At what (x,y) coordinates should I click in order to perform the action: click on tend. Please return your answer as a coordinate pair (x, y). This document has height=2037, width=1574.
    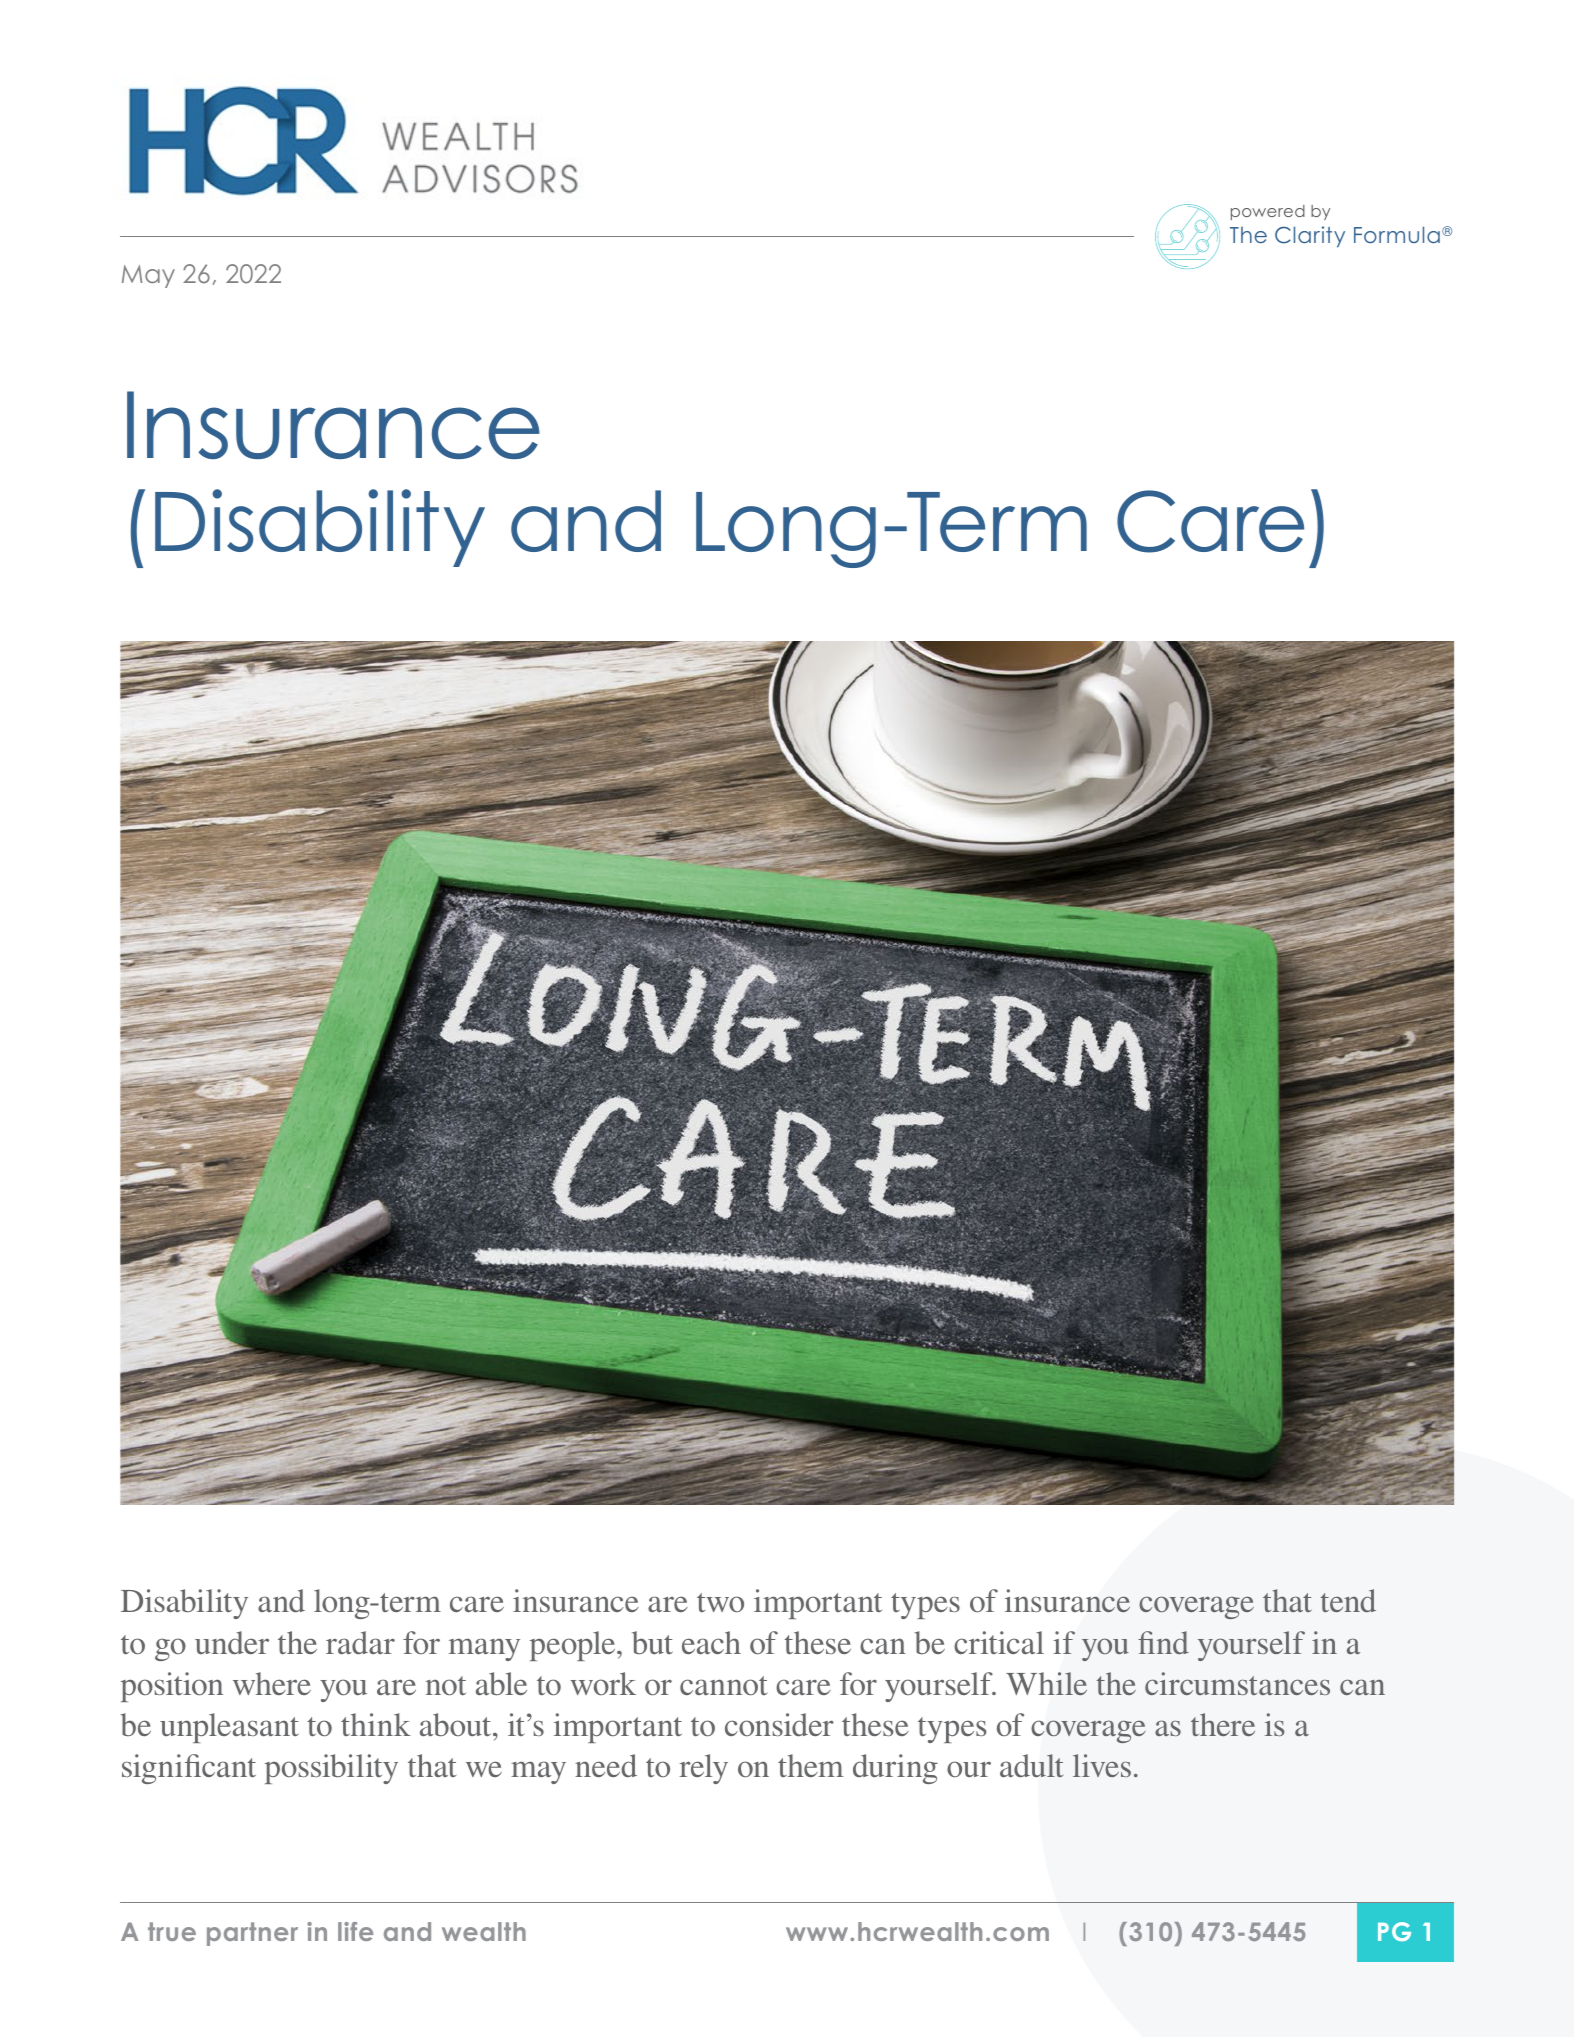
    Looking at the image, I should click on (1348, 1600).
